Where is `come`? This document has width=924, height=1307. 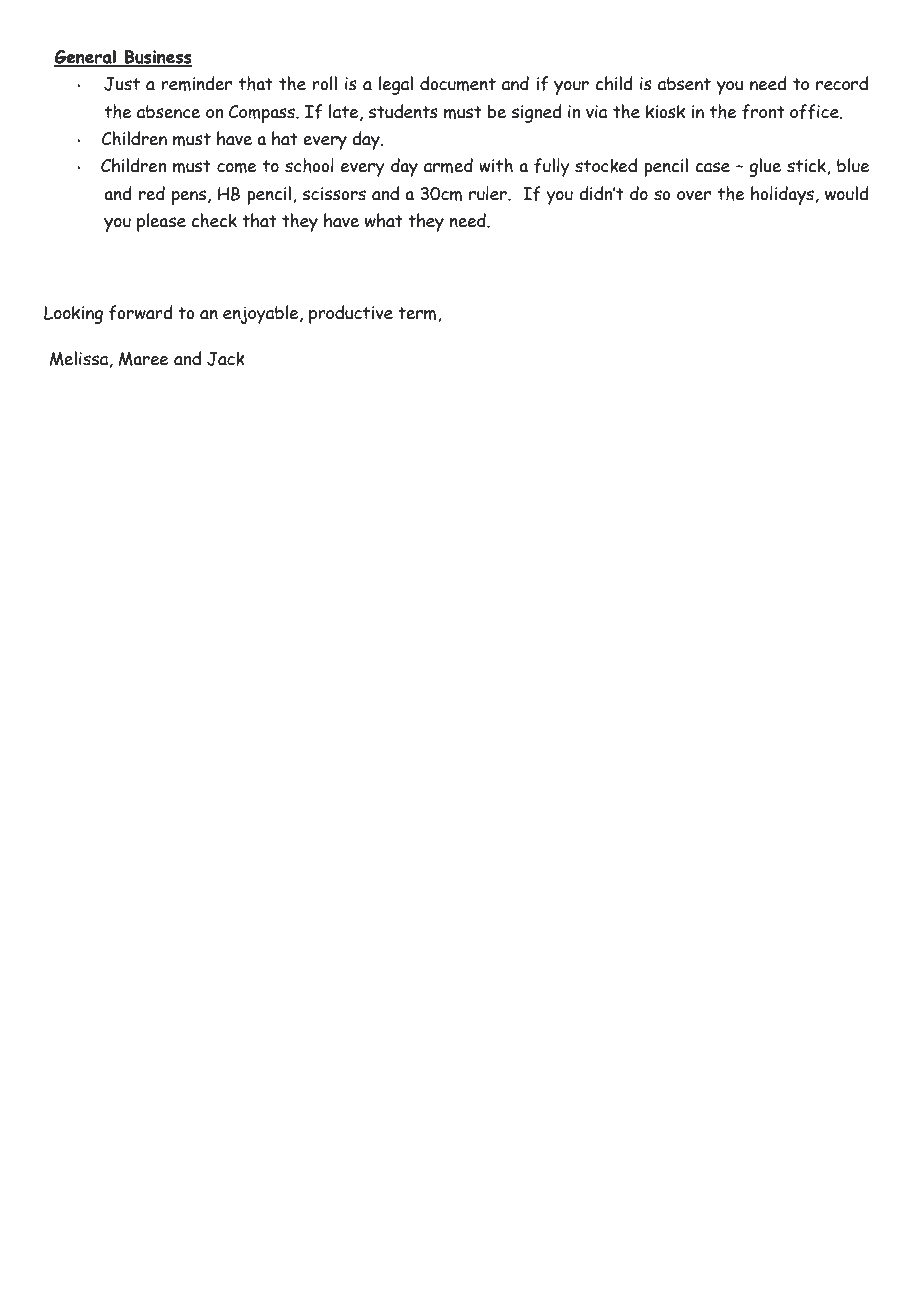
come is located at coordinates (237, 167).
